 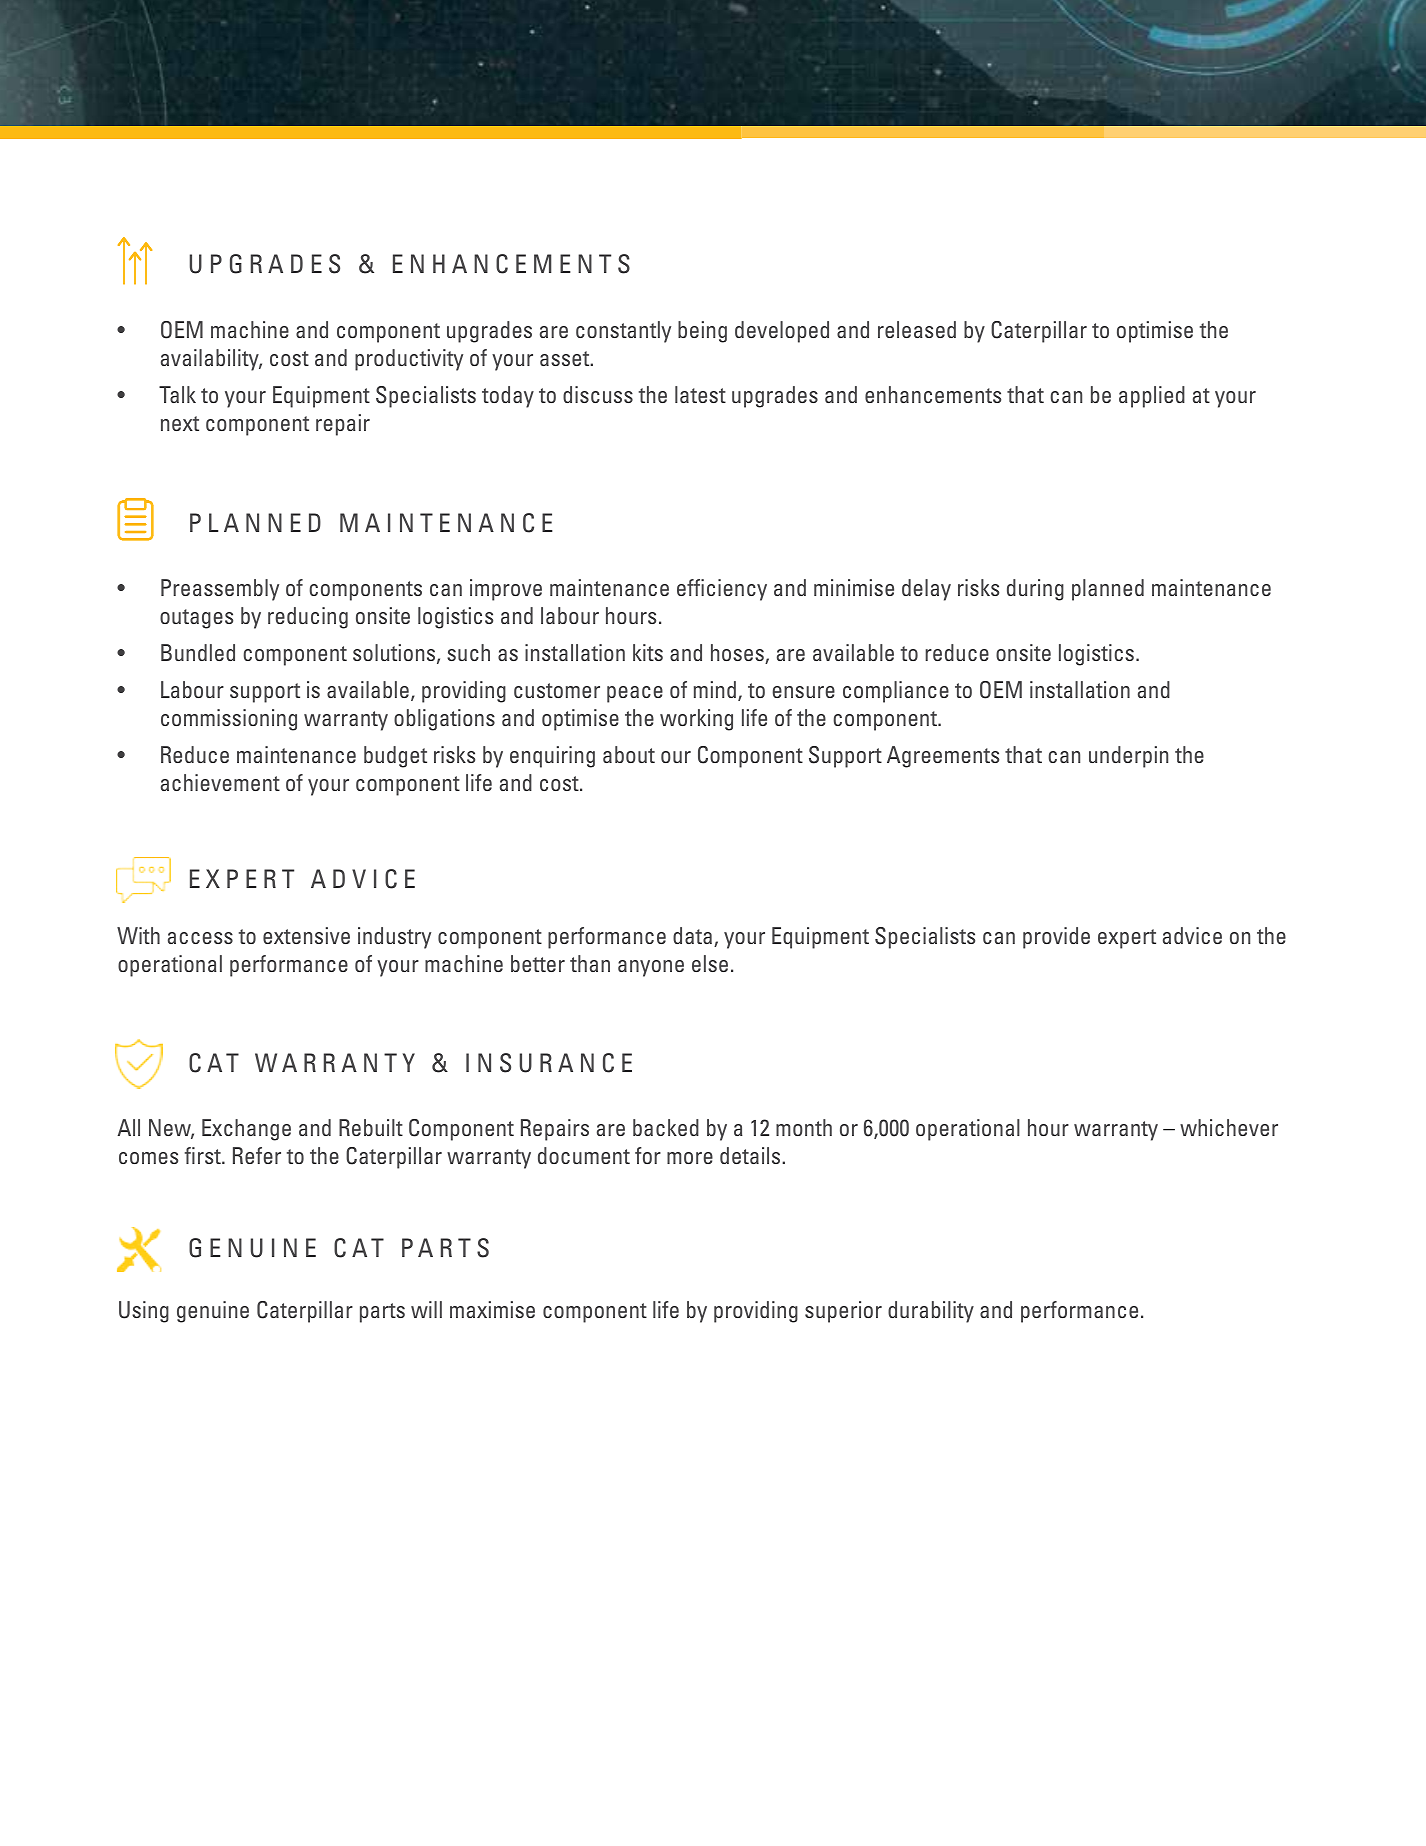 I want to click on backed, so click(x=666, y=1127).
